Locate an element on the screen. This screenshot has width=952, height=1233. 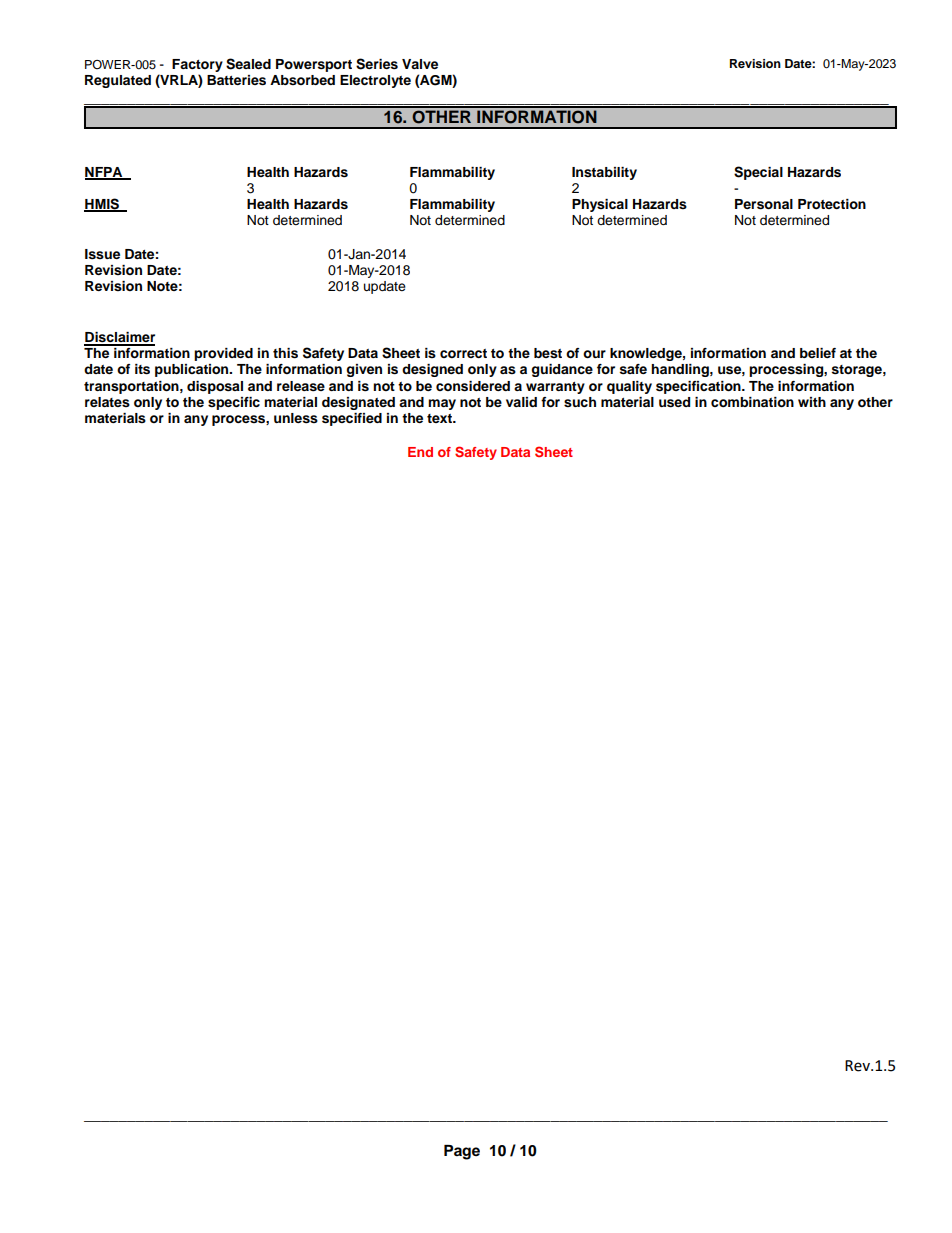
used is located at coordinates (674, 402).
